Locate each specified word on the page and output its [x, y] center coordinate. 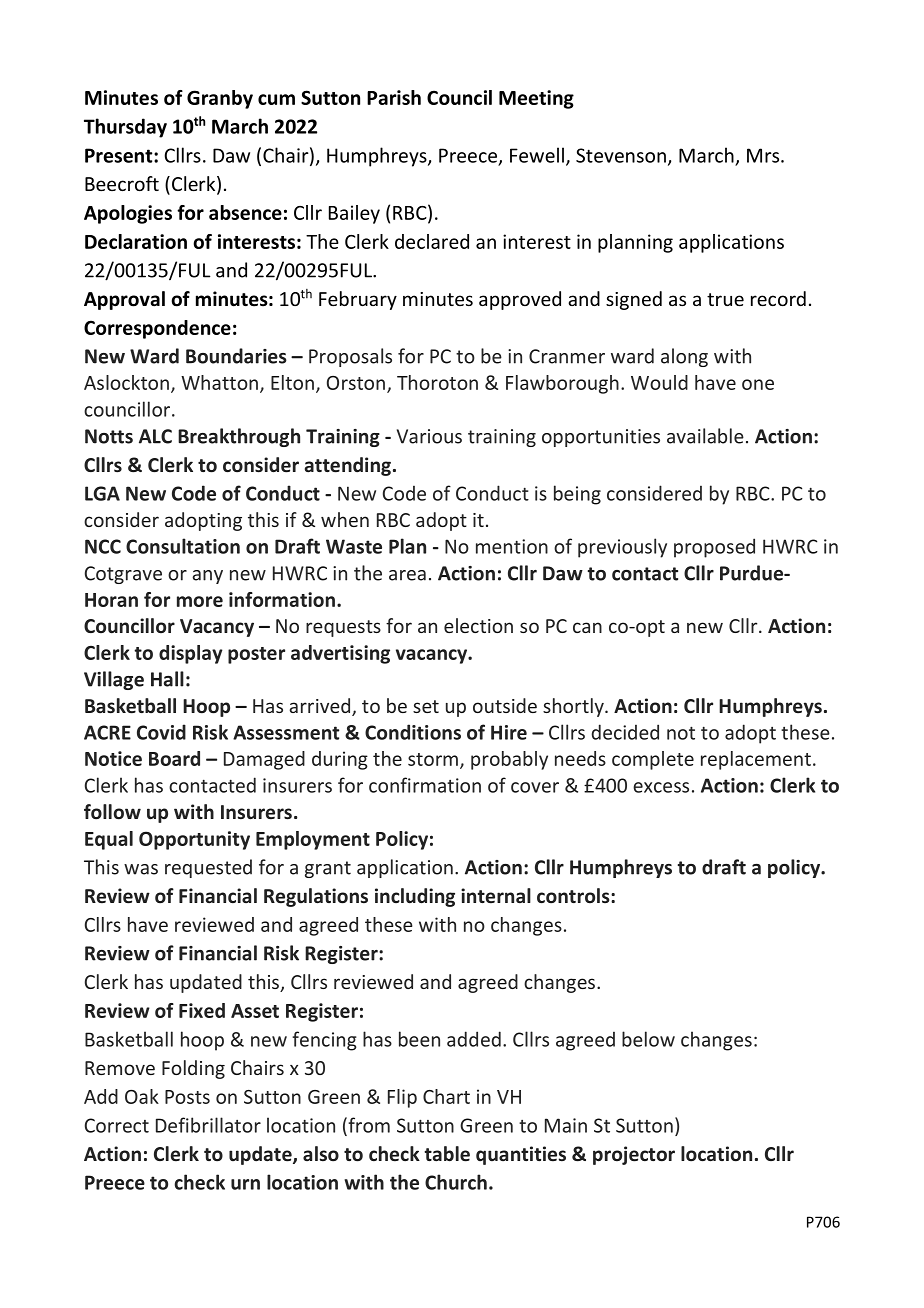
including [415, 897]
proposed [714, 548]
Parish [394, 97]
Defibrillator [208, 1125]
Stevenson [621, 155]
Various [429, 436]
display [190, 654]
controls [574, 896]
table [447, 1154]
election [478, 625]
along [684, 357]
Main [566, 1125]
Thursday [125, 128]
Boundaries [236, 356]
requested [208, 868]
